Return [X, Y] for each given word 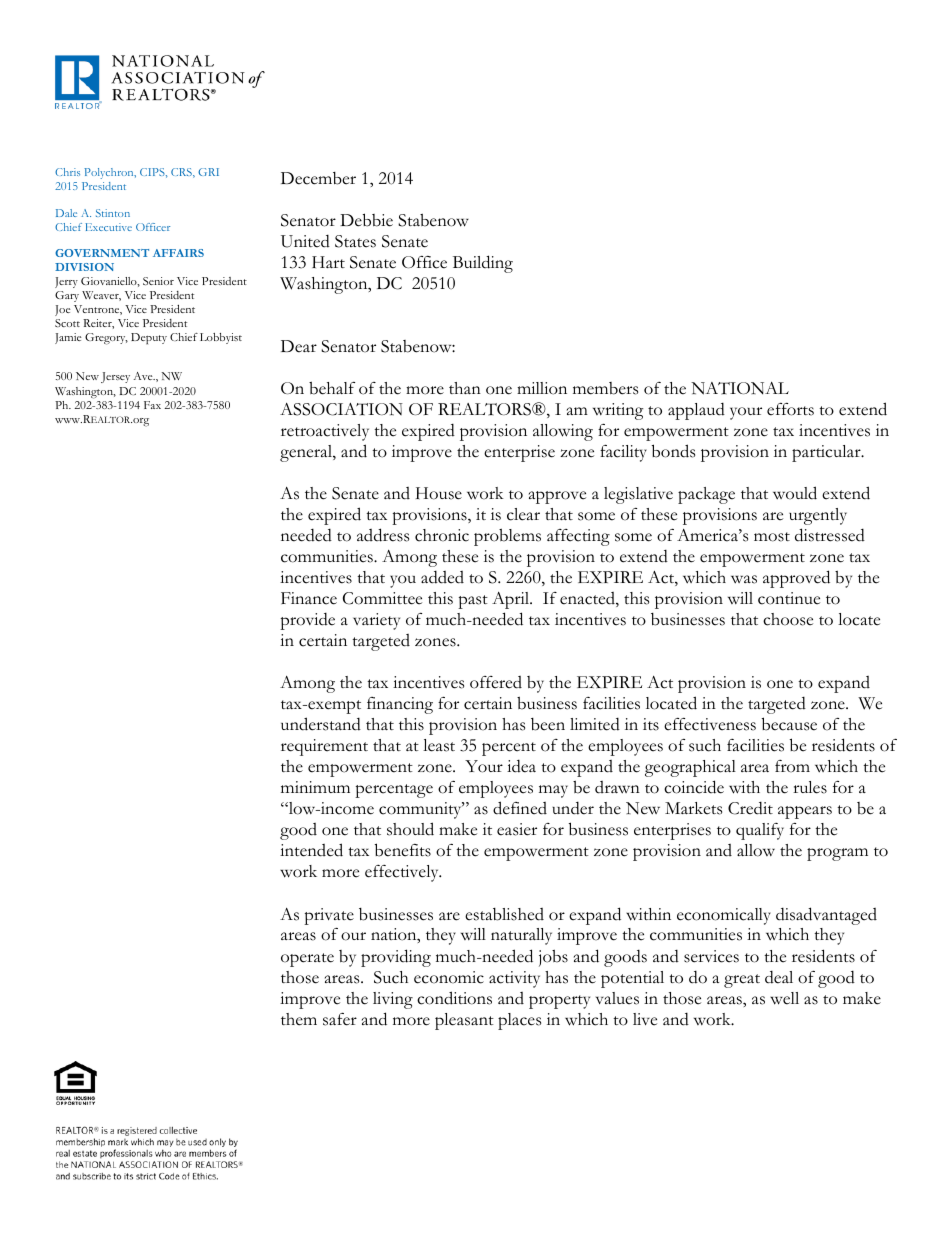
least [439, 745]
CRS [182, 173]
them [299, 1019]
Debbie [366, 220]
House [439, 493]
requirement [324, 747]
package [706, 495]
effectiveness [710, 724]
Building [483, 264]
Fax [152, 405]
